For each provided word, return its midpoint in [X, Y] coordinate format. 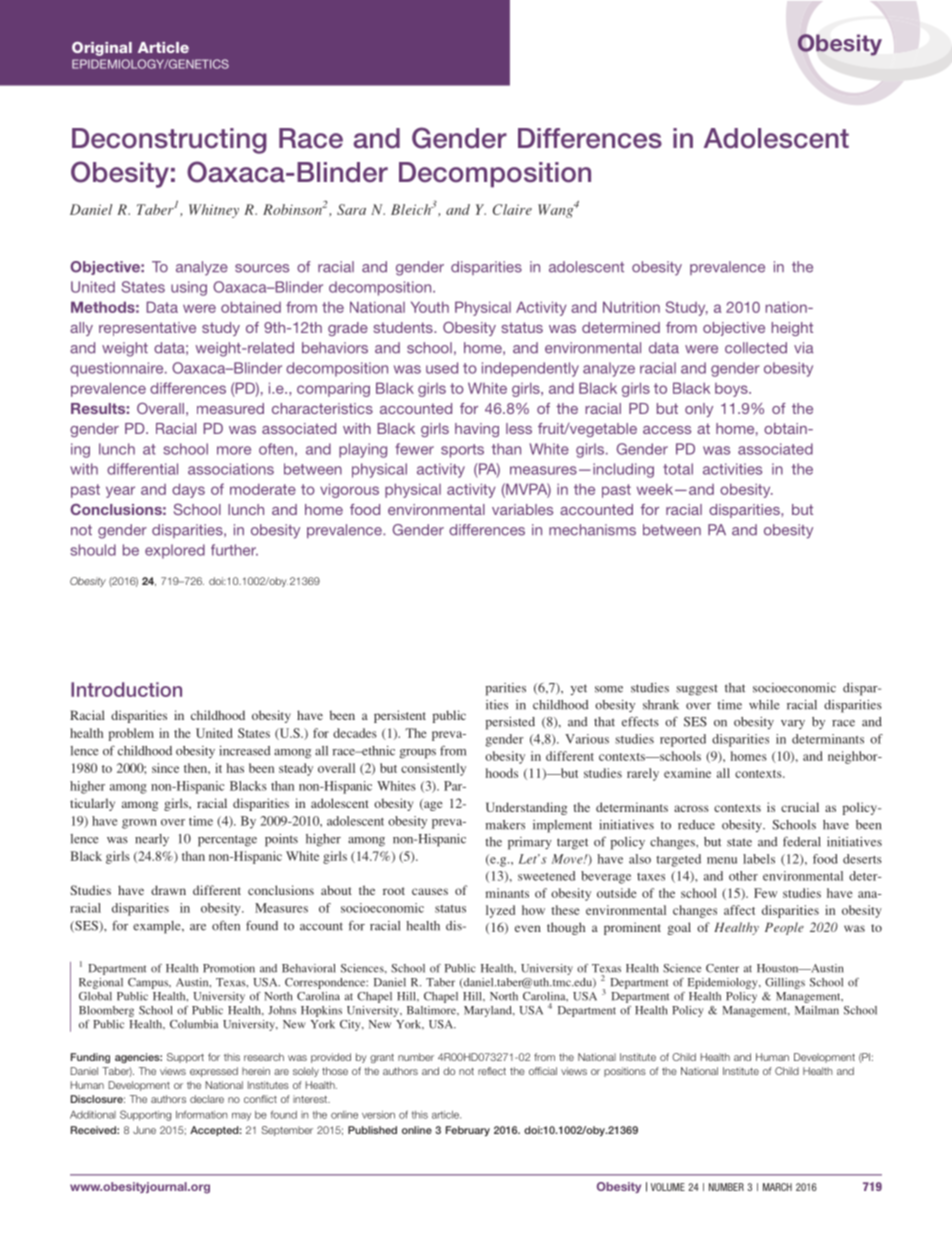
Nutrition [631, 307]
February [468, 1131]
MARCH [777, 1187]
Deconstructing [169, 141]
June [144, 1130]
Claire [512, 209]
